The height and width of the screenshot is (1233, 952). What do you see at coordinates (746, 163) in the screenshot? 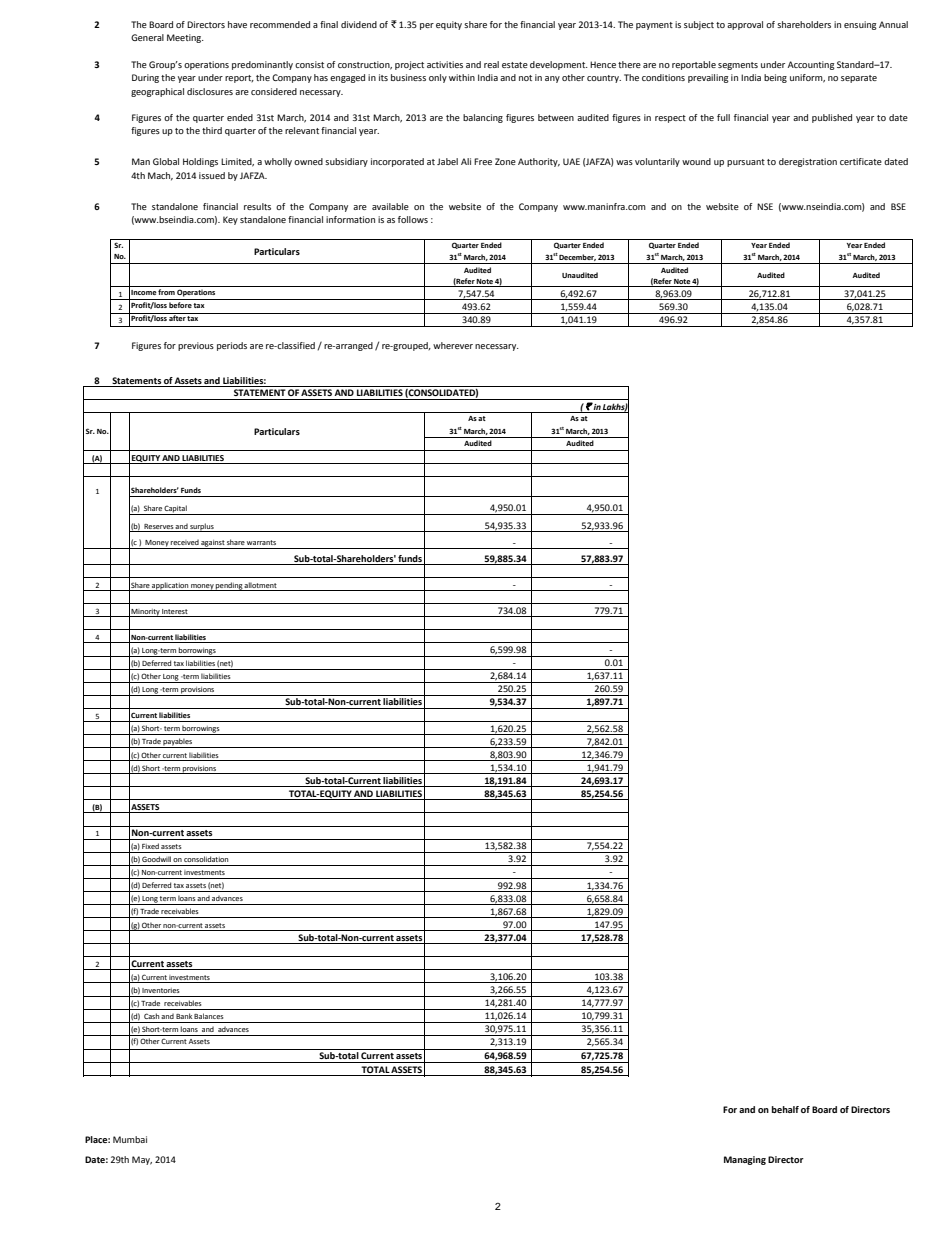
I see `pursuant` at bounding box center [746, 163].
